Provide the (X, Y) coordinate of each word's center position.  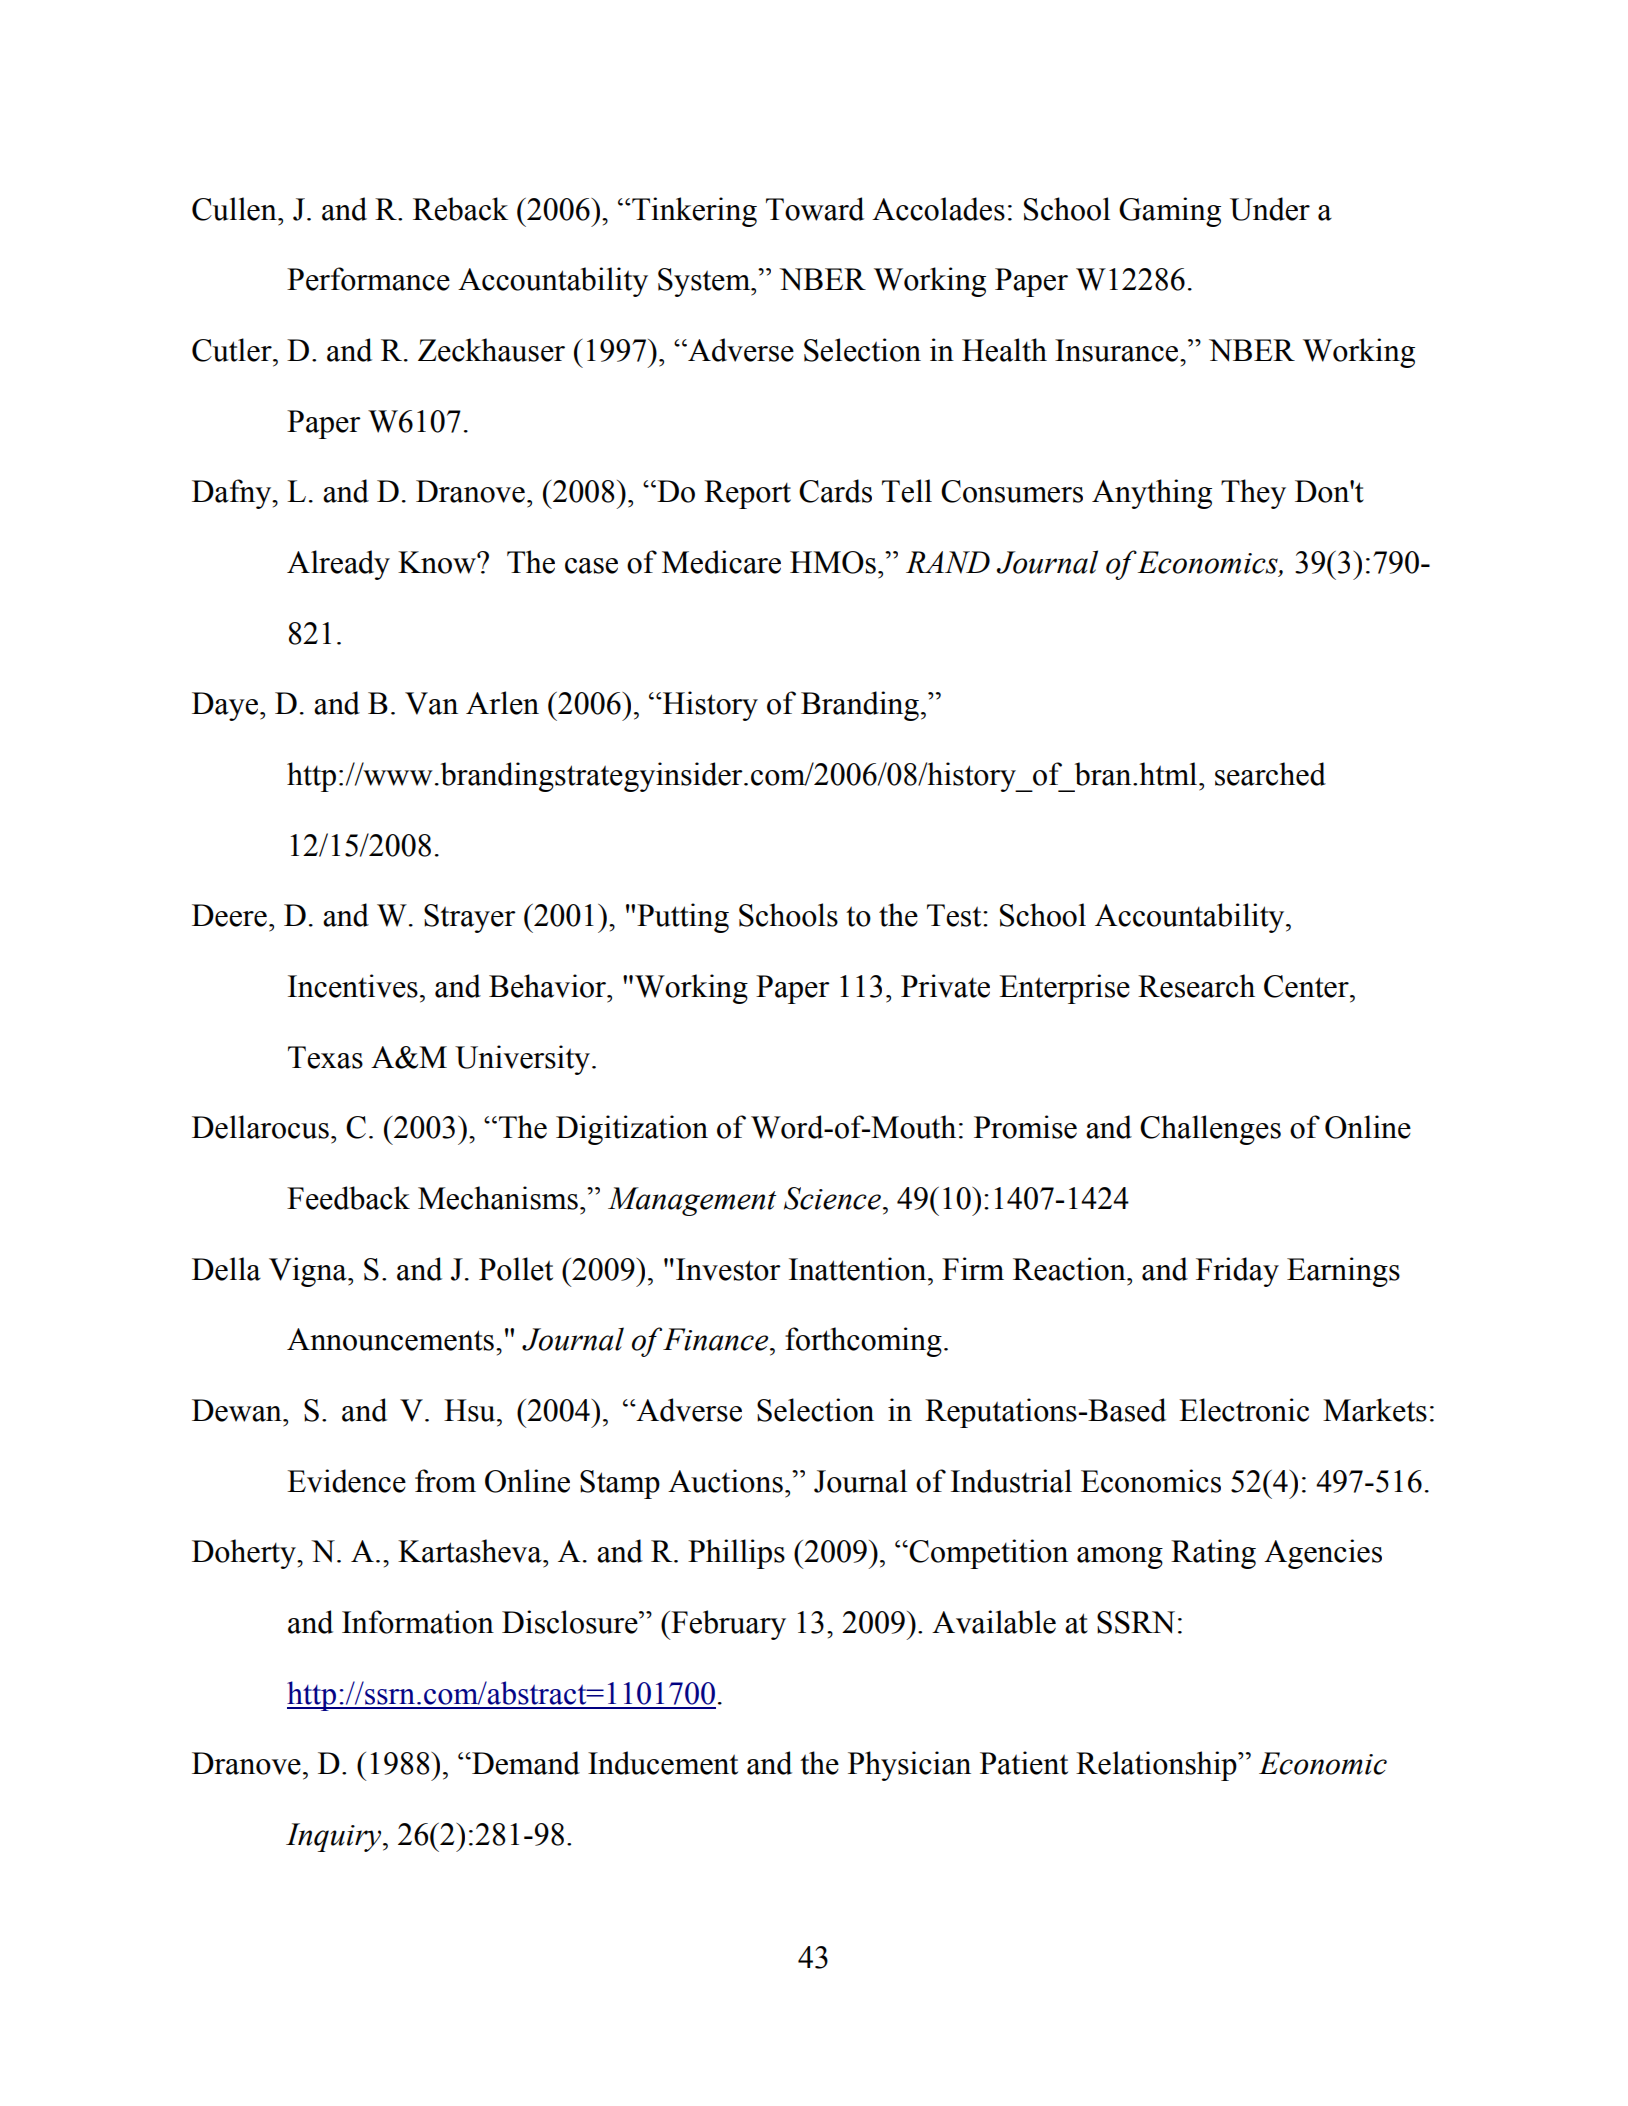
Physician (909, 1766)
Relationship (1157, 1766)
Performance (368, 279)
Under (1270, 209)
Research (1196, 986)
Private (945, 986)
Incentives (353, 986)
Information (418, 1622)
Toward (815, 209)
